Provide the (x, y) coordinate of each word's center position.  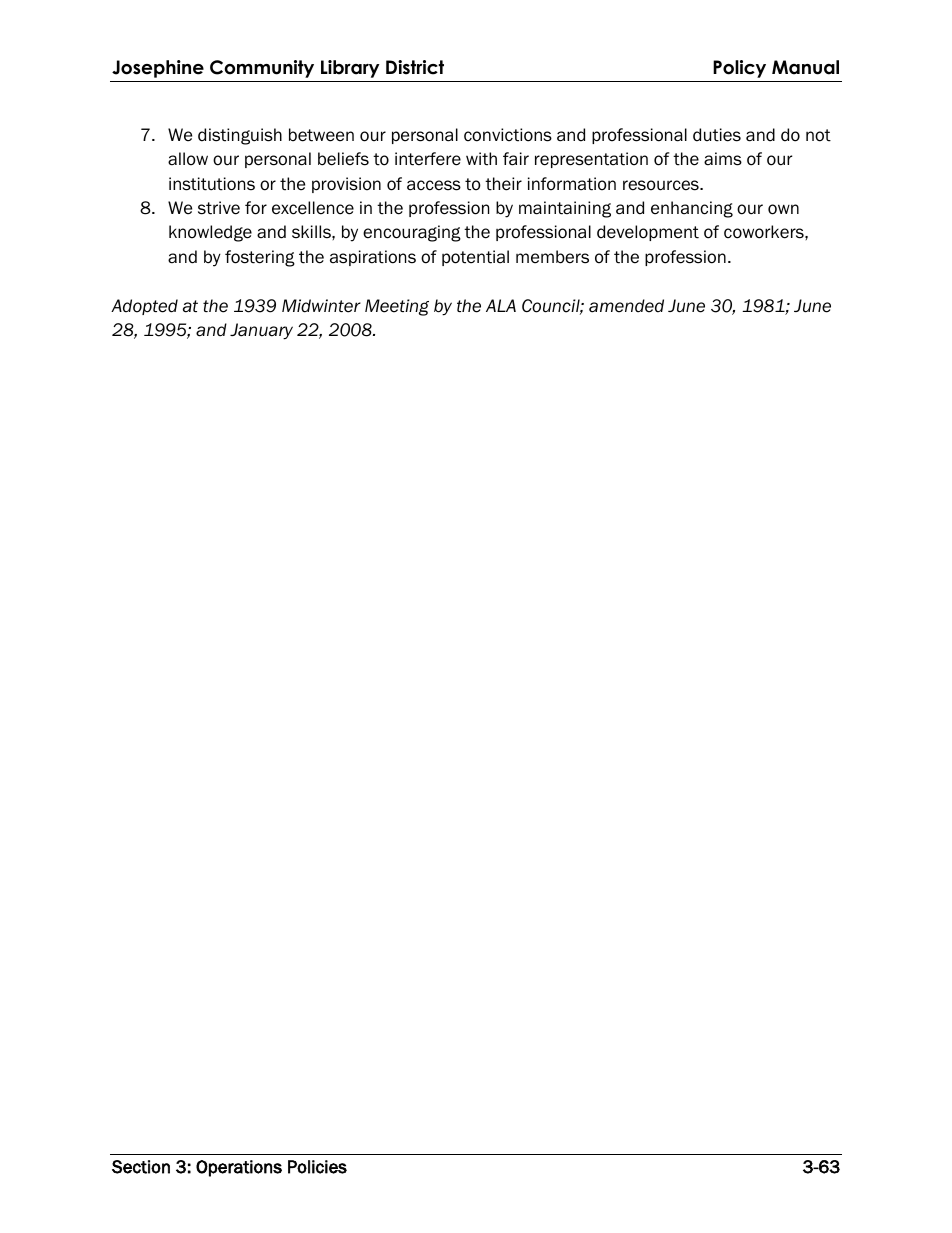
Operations (239, 1168)
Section (141, 1167)
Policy (739, 69)
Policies (317, 1167)
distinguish (240, 136)
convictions (508, 135)
